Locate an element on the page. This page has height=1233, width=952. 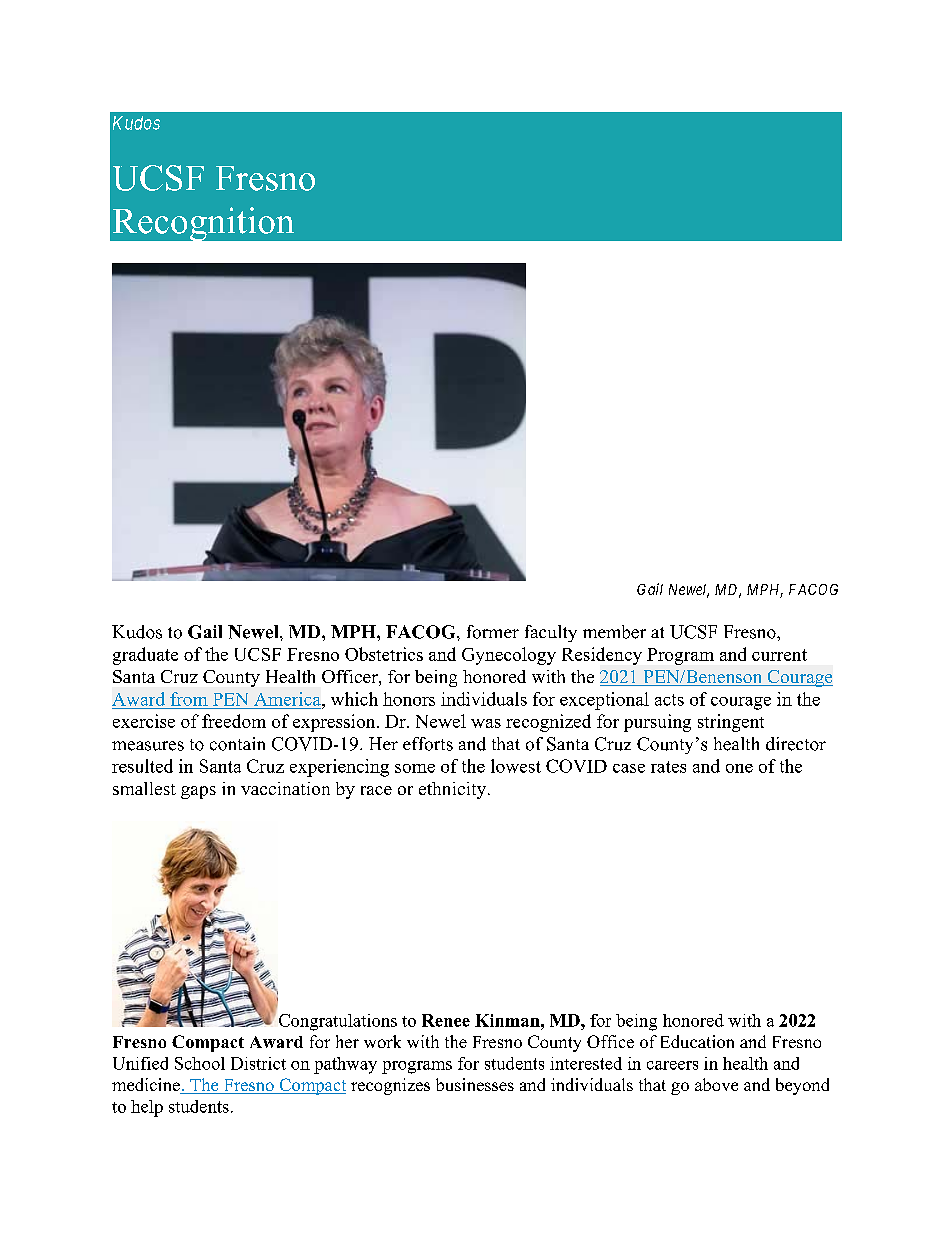
above is located at coordinates (716, 1084).
